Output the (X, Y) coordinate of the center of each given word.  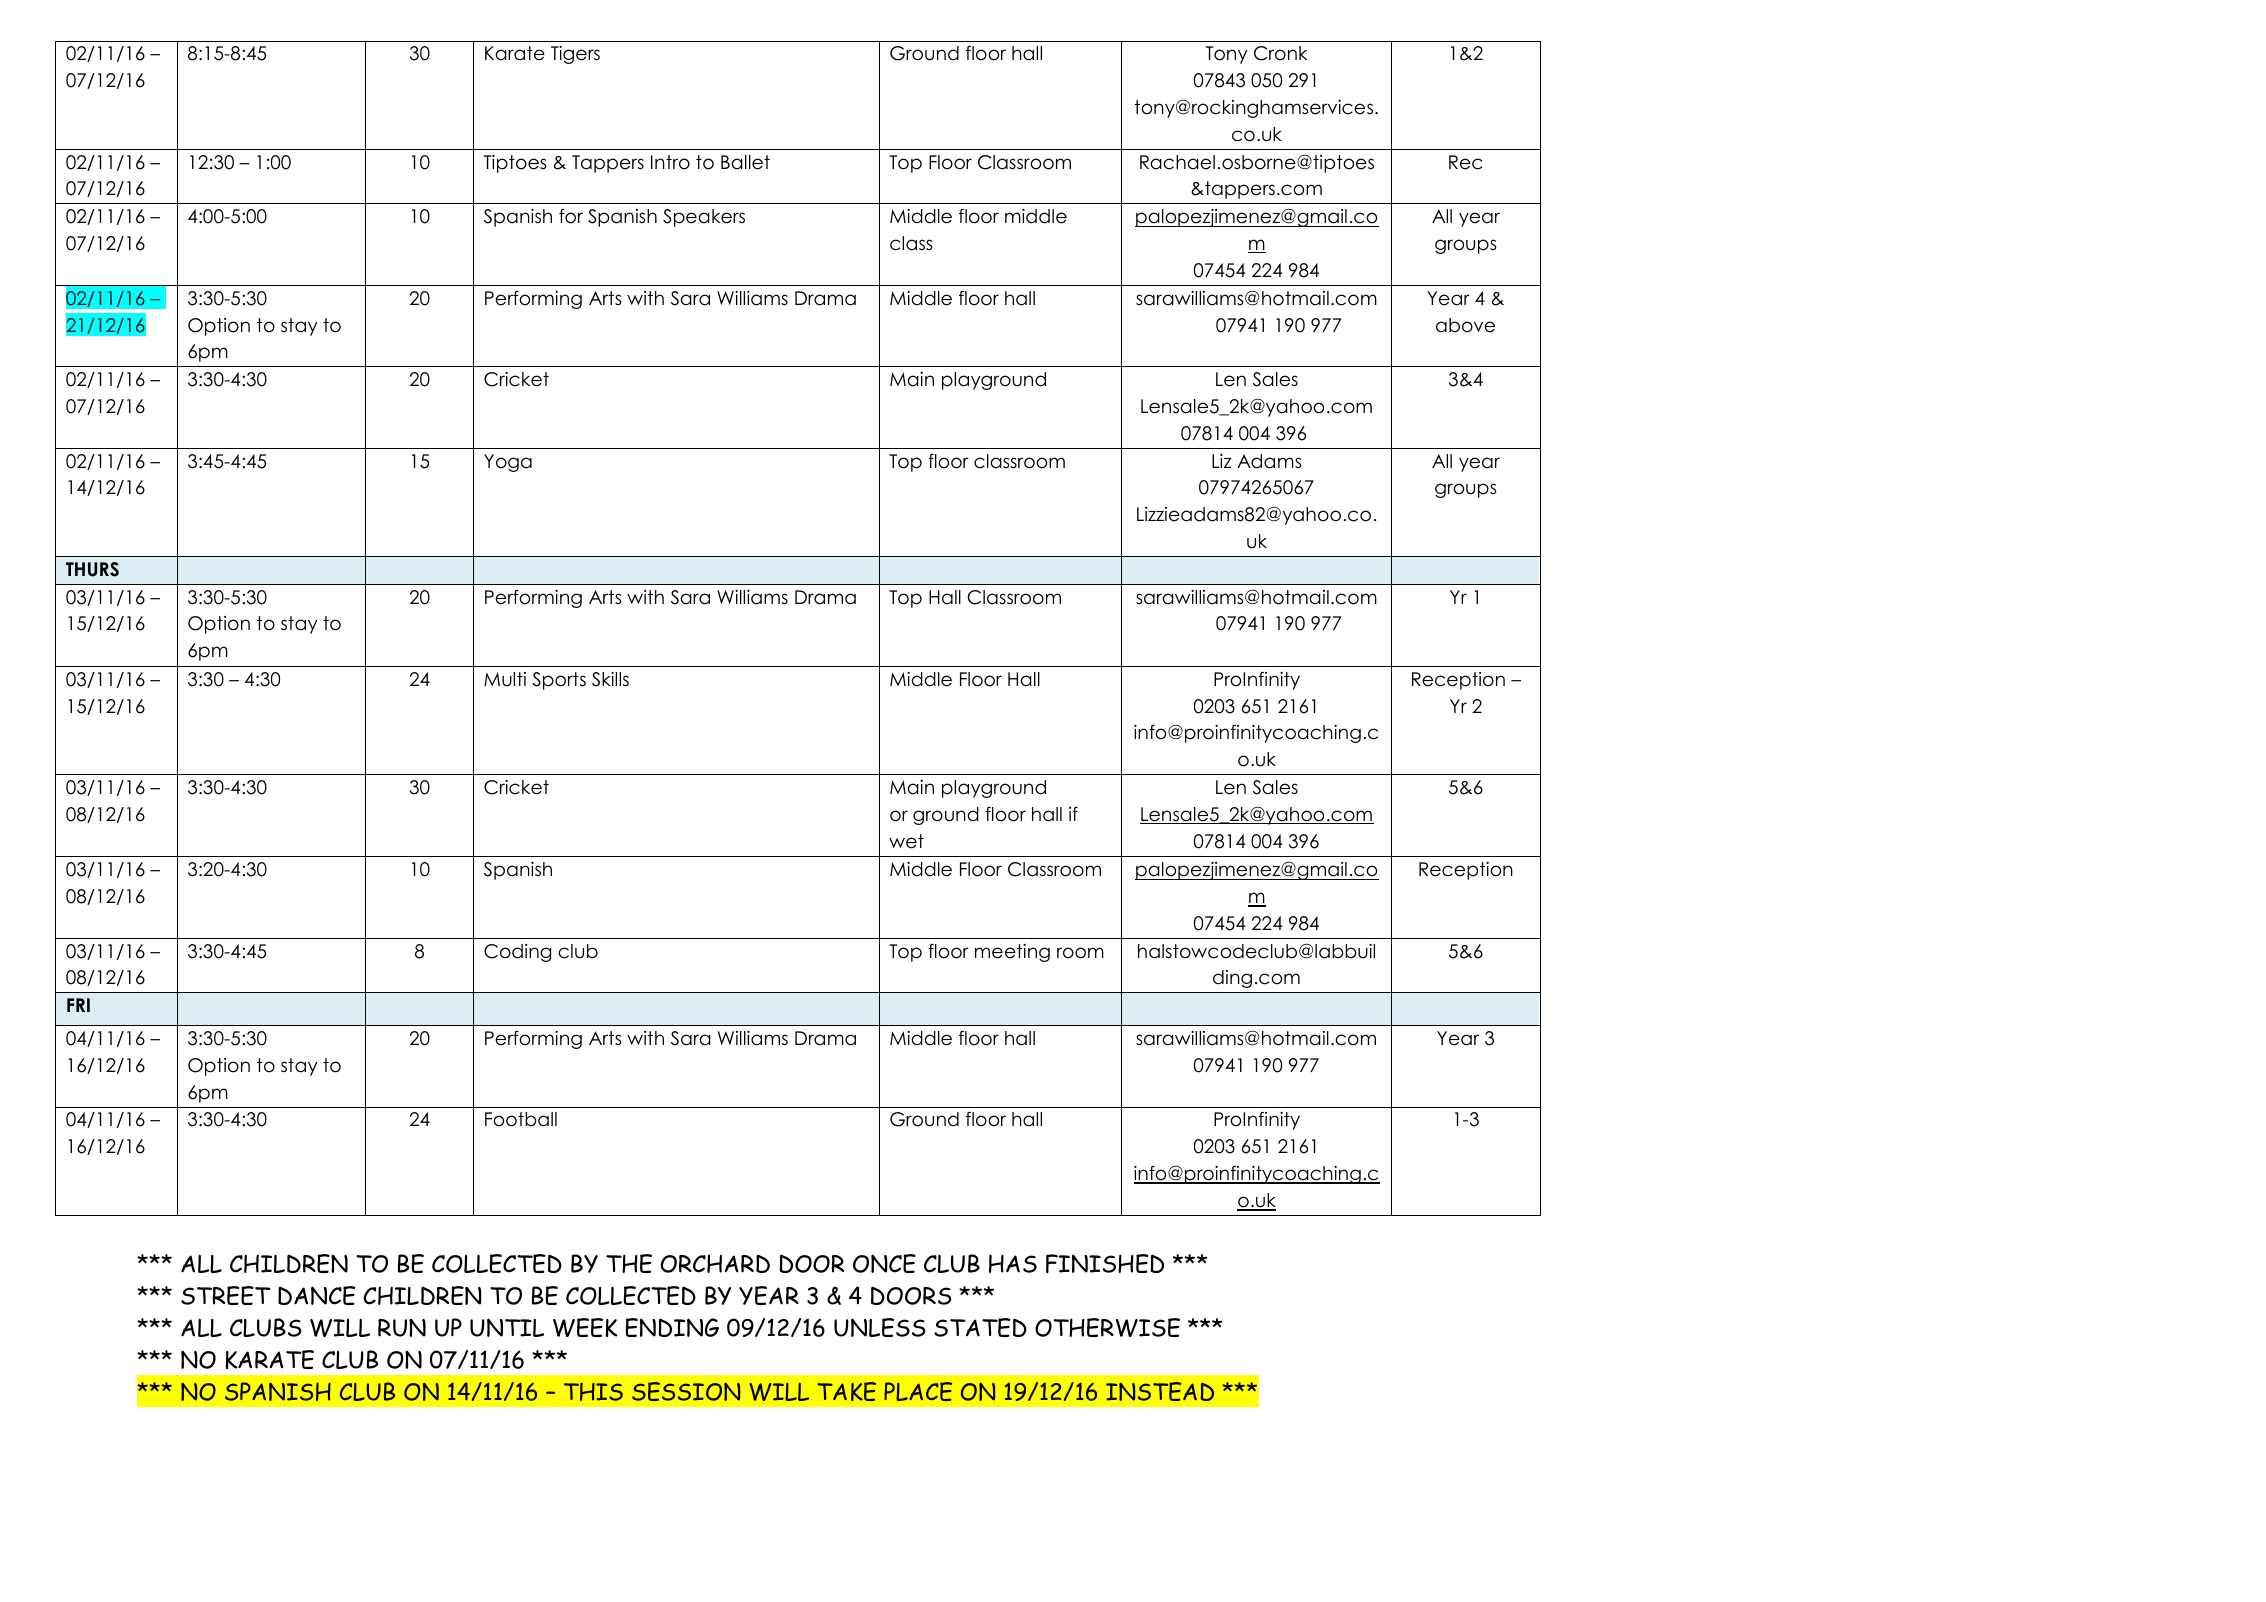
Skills (610, 679)
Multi (505, 679)
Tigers (575, 55)
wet (906, 841)
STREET (226, 1295)
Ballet (745, 162)
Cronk (1280, 53)
